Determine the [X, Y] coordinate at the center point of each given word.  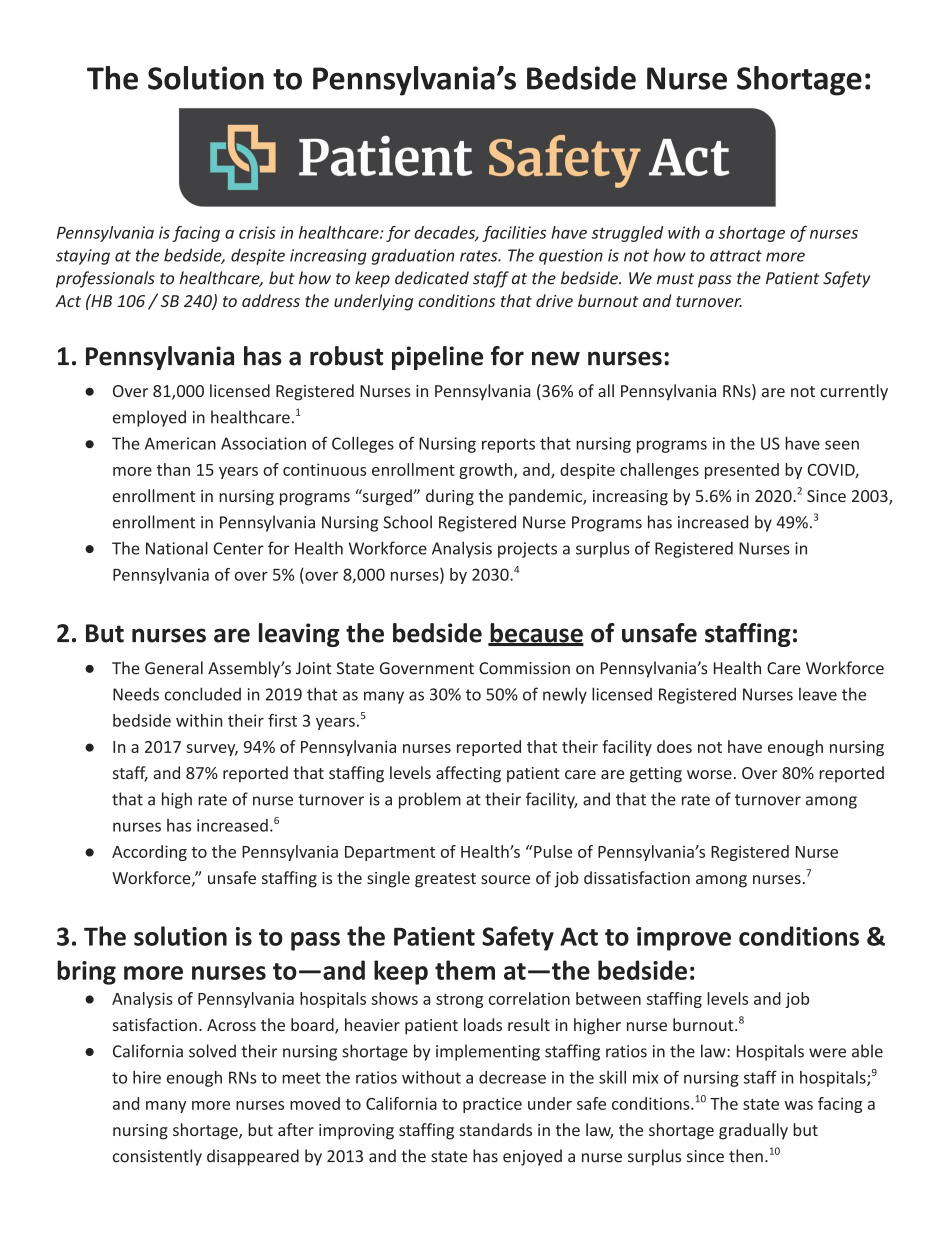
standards [495, 1129]
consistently [157, 1157]
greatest [445, 880]
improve [684, 939]
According [149, 853]
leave [818, 694]
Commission [524, 668]
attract [736, 256]
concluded [203, 694]
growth [485, 471]
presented [742, 471]
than [173, 469]
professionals [105, 279]
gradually [753, 1131]
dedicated [432, 278]
